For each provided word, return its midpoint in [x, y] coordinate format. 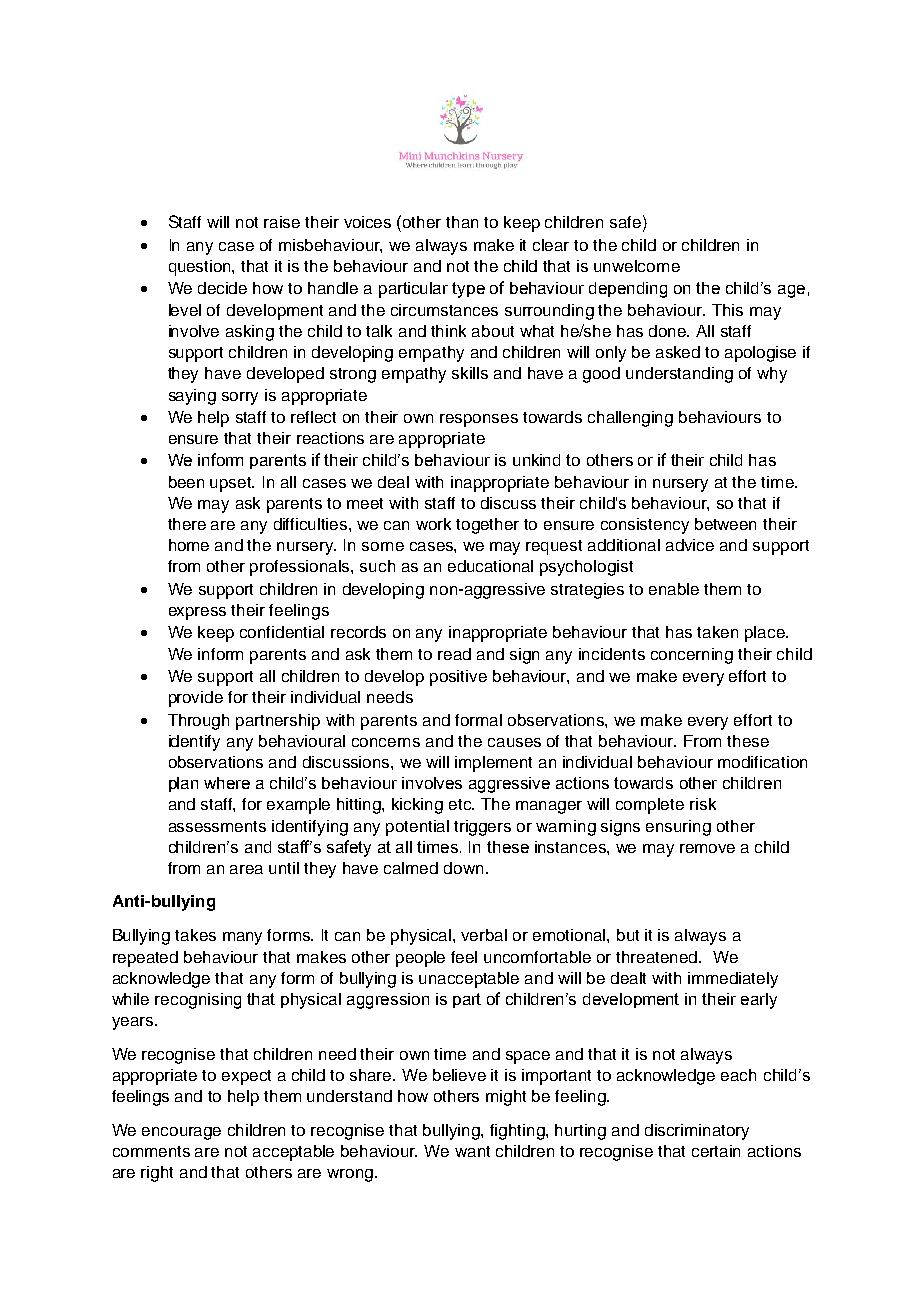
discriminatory [697, 1132]
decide [222, 288]
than [462, 222]
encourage [181, 1133]
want [472, 1151]
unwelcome [637, 266]
